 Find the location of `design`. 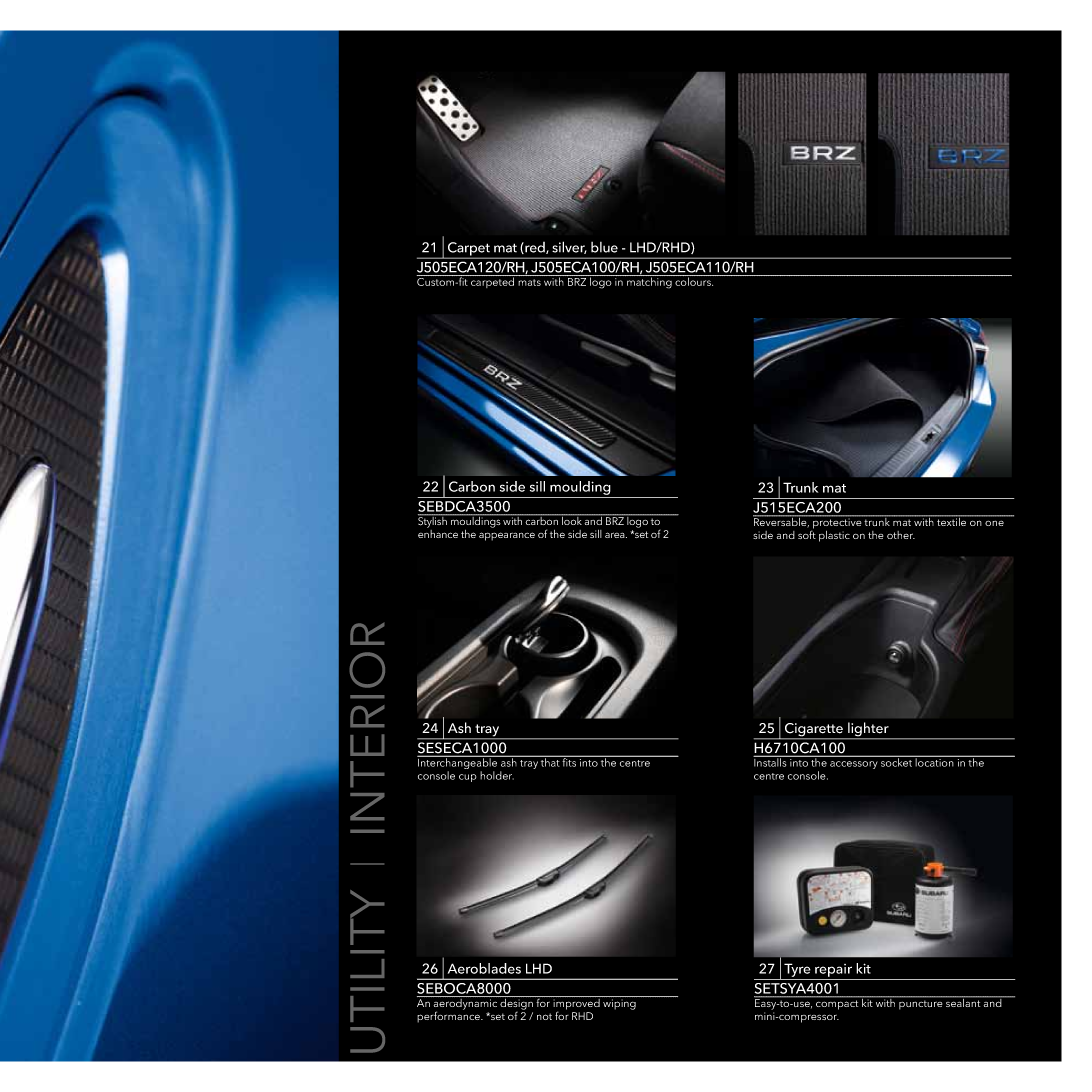

design is located at coordinates (517, 1003).
